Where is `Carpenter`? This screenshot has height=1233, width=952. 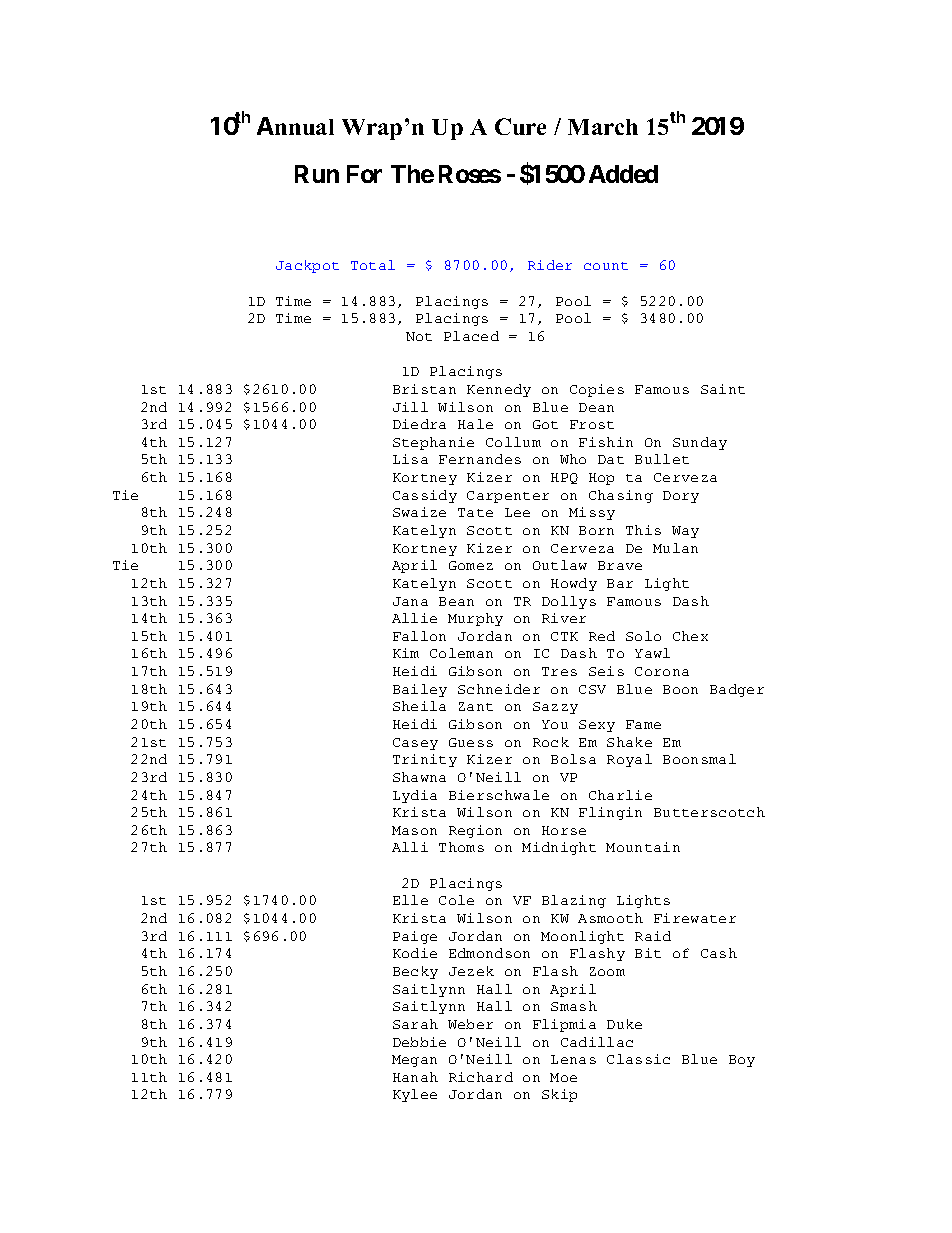
Carpenter is located at coordinates (508, 497).
